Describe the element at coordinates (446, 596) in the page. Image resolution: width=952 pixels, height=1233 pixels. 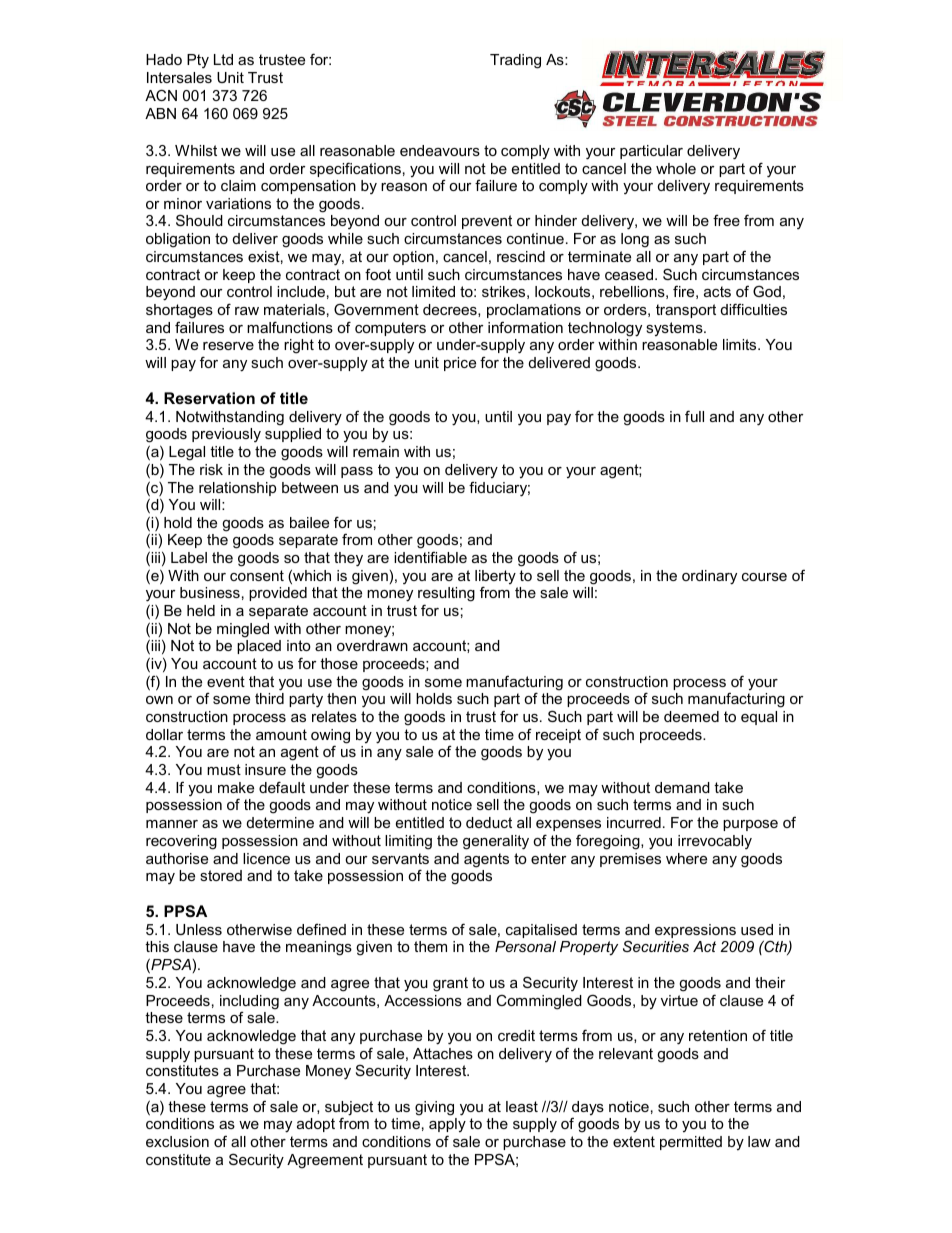
I see `resulting` at that location.
